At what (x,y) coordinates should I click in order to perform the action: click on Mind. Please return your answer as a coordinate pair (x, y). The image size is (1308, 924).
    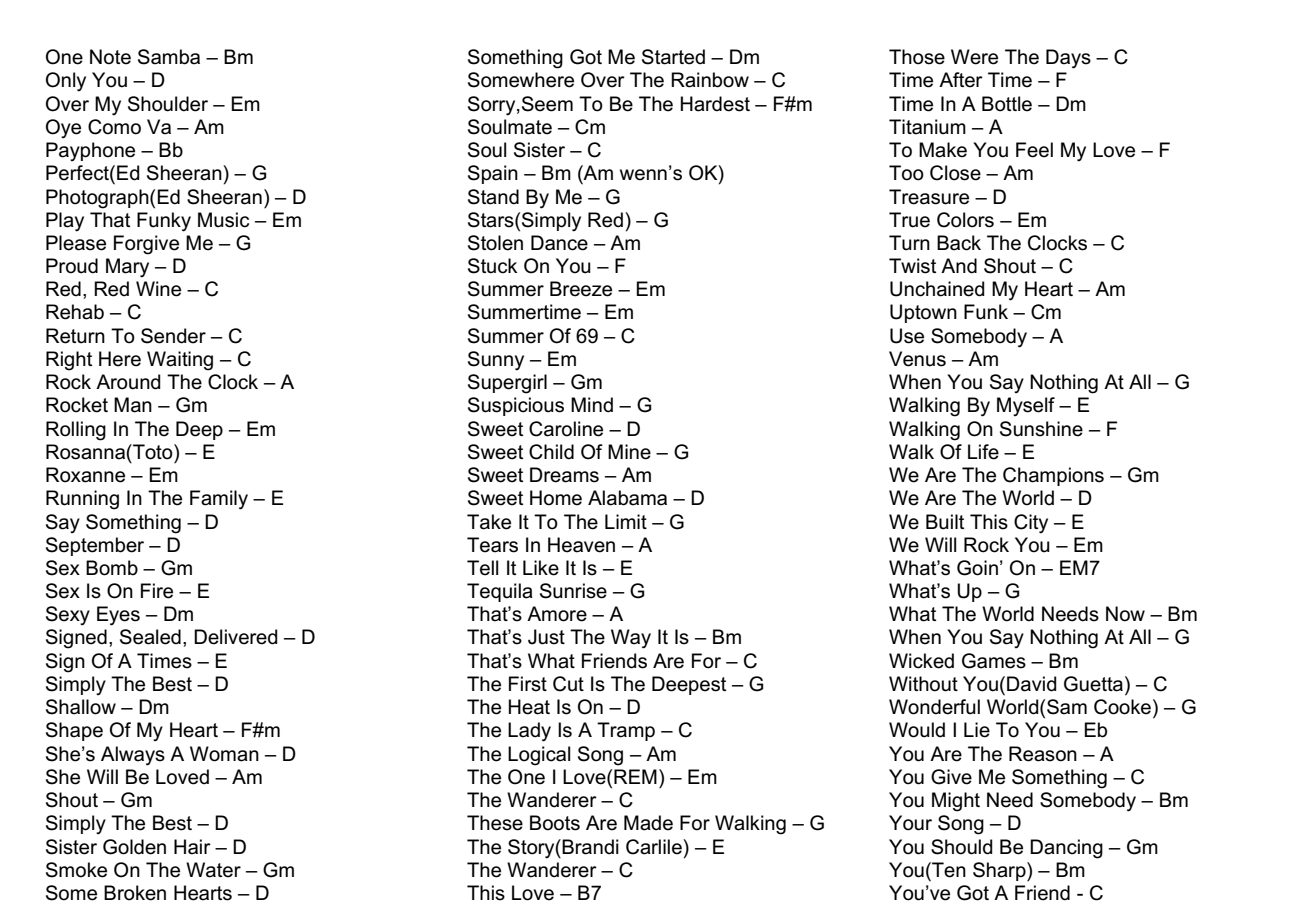
    Looking at the image, I should click on (592, 405).
